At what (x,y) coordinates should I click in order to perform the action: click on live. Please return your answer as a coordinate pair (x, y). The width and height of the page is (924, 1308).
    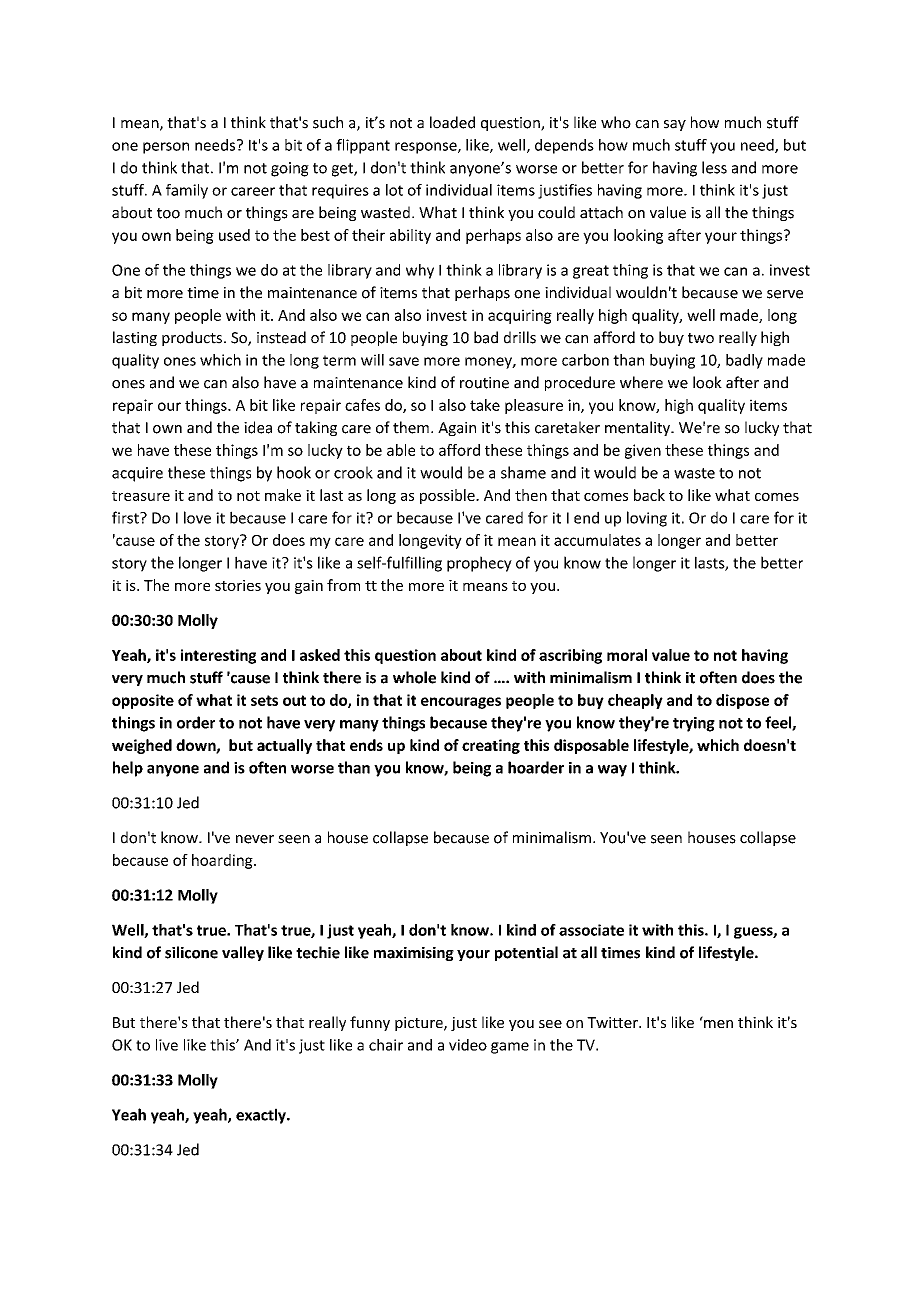
    Looking at the image, I should click on (167, 1045).
